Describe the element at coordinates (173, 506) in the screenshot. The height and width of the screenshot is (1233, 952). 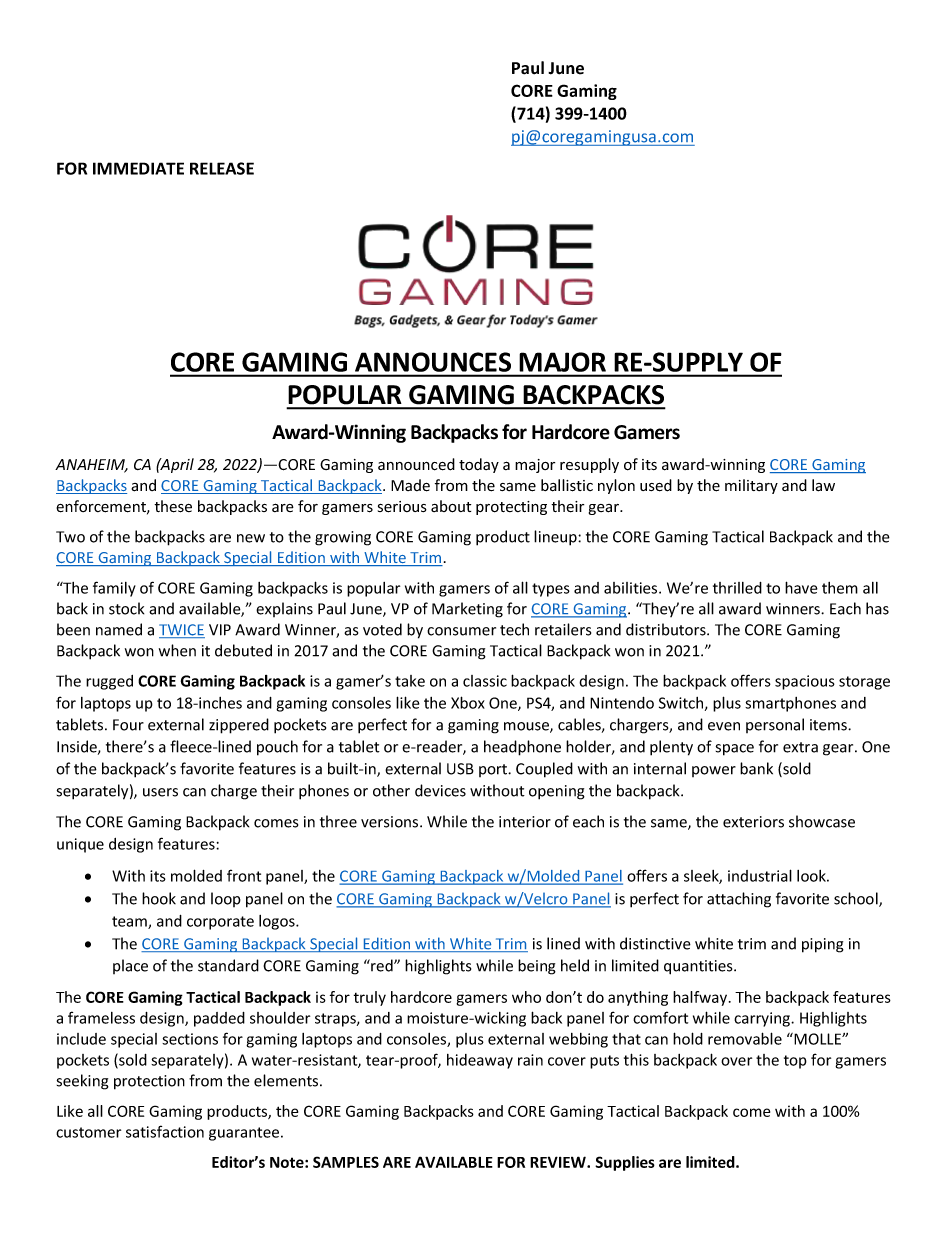
I see `these` at that location.
